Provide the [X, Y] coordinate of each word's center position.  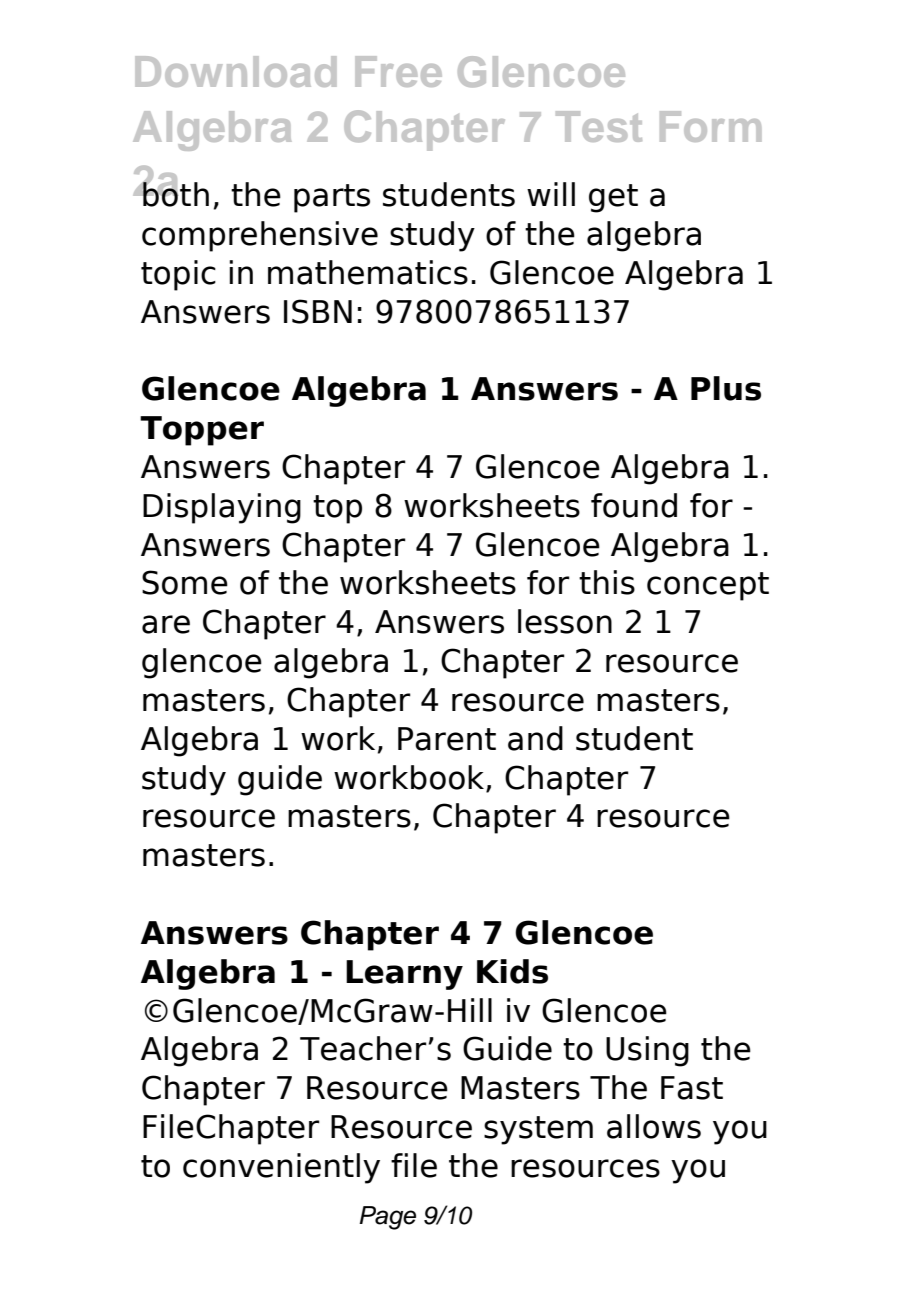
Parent [447, 739]
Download [235, 71]
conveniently [281, 1168]
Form [710, 126]
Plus [726, 388]
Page [387, 1218]
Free [398, 71]
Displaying [222, 508]
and [535, 738]
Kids [512, 971]
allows [654, 1126]
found [634, 505]
